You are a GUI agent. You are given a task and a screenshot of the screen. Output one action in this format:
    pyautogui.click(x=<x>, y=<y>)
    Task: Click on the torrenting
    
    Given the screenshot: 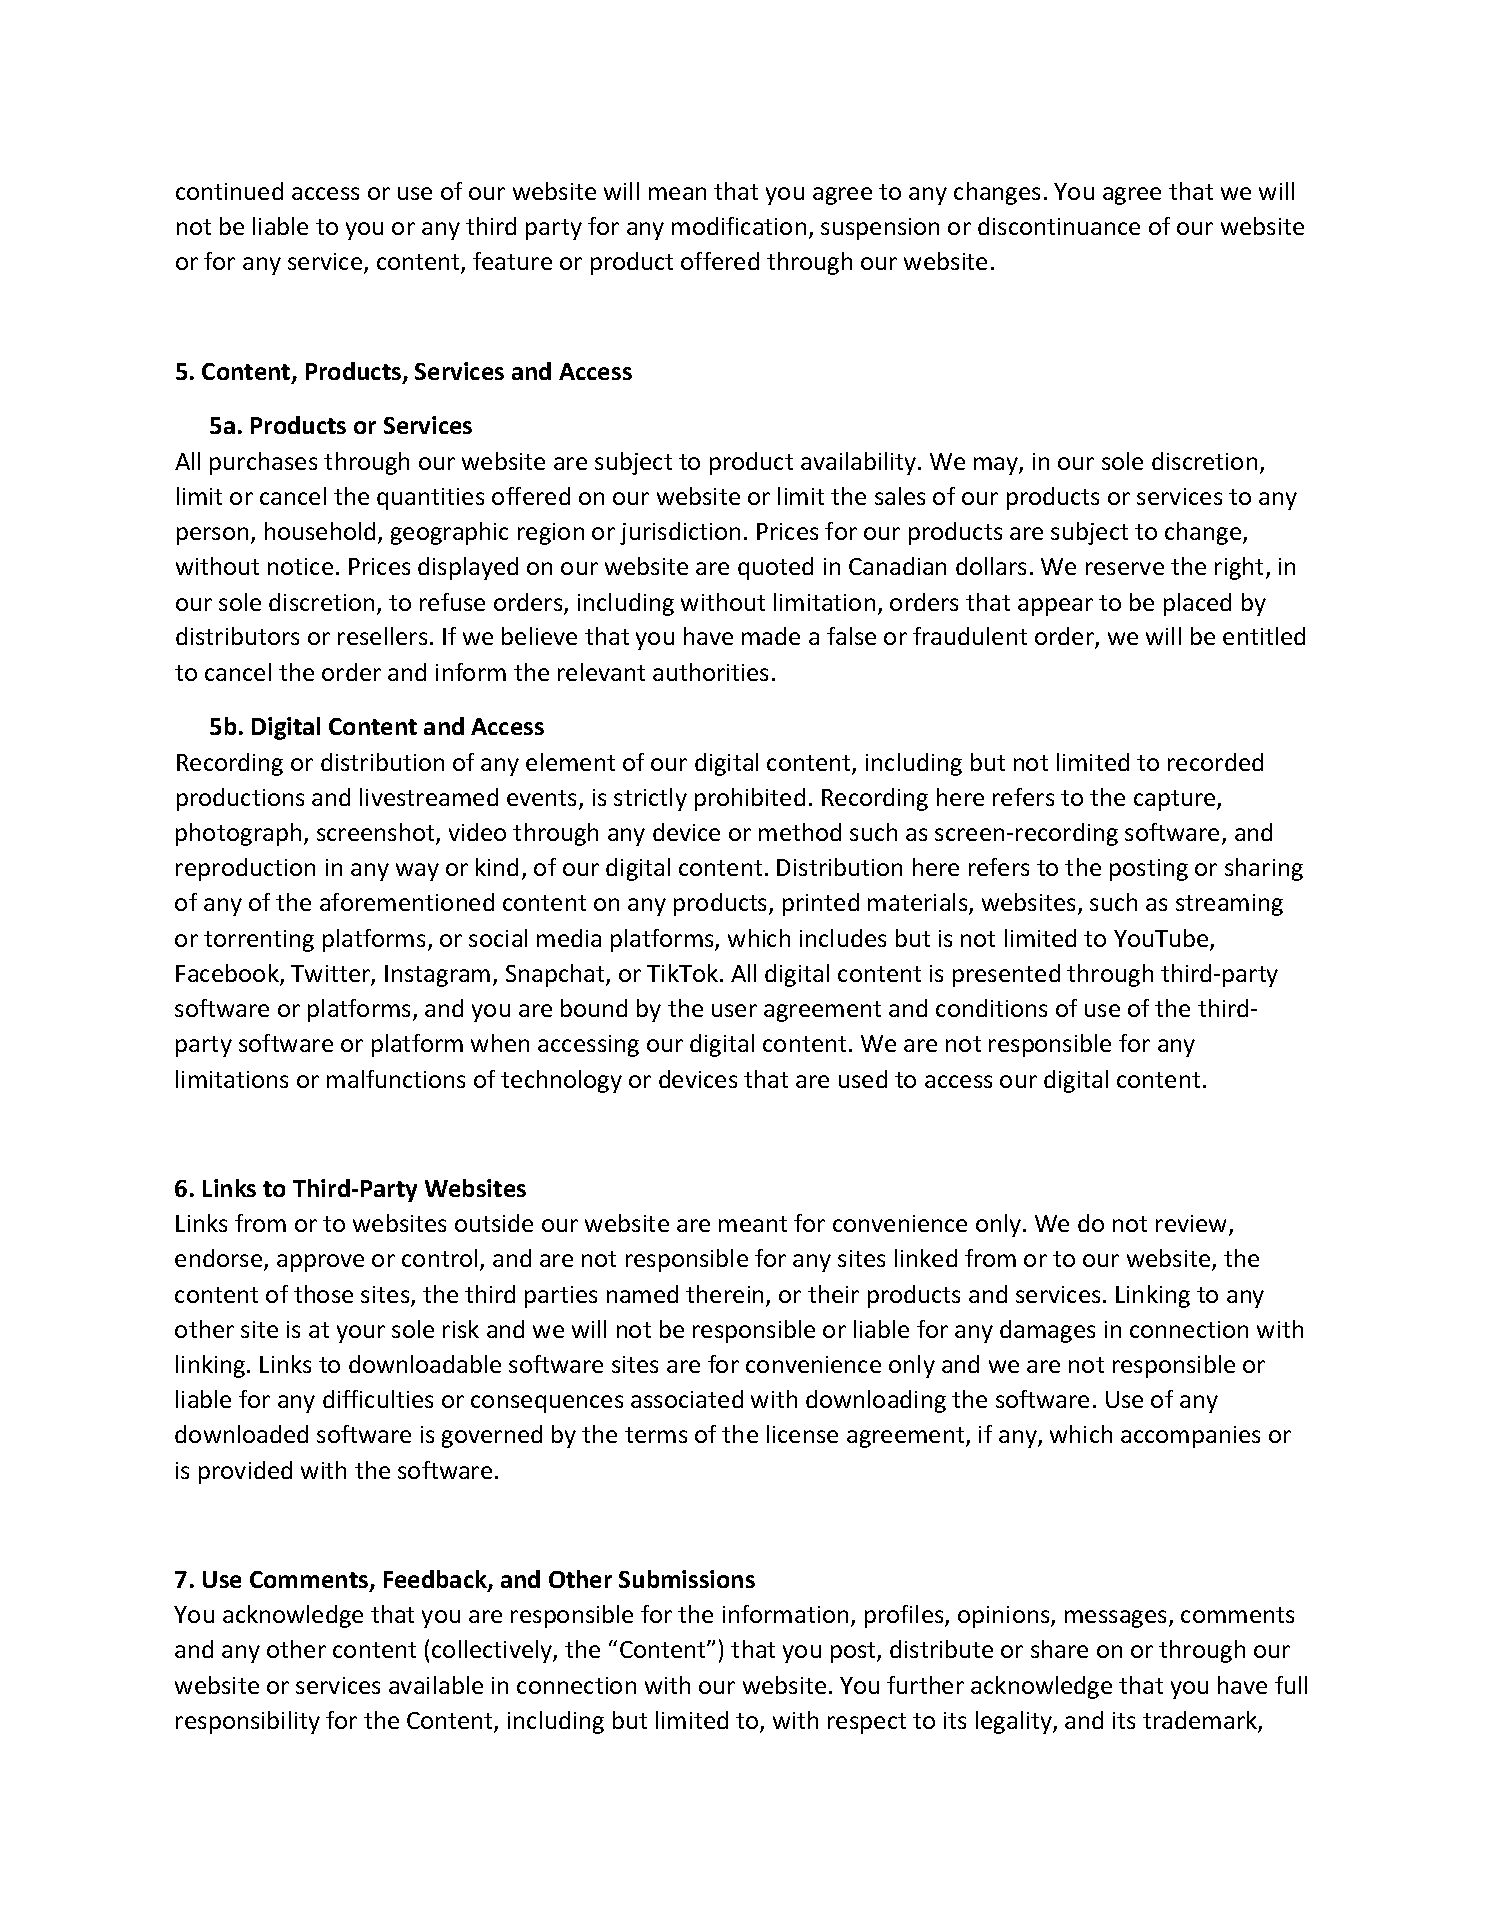 What is the action you would take?
    pyautogui.click(x=259, y=941)
